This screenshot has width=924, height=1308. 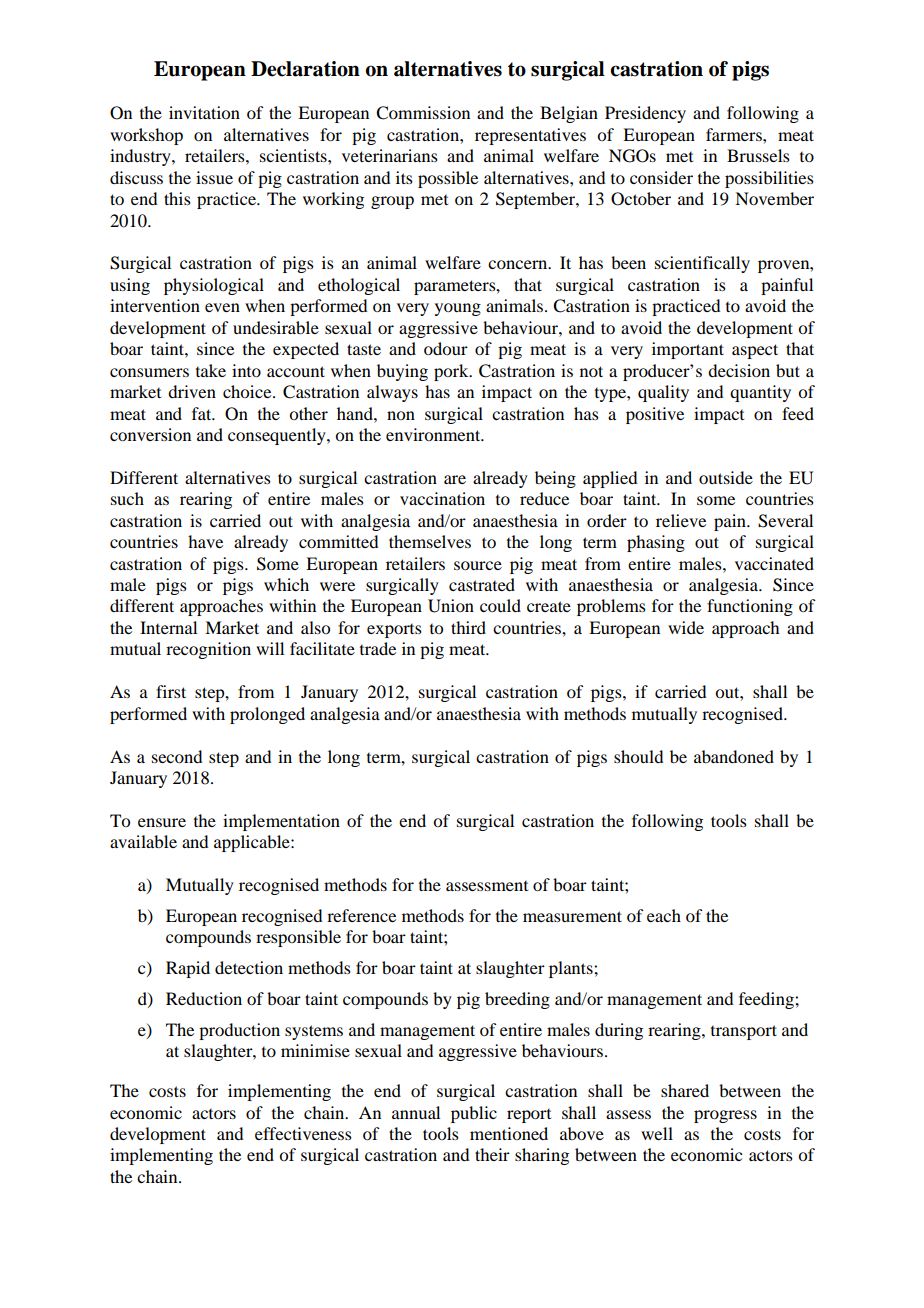 I want to click on applicable, so click(x=253, y=843).
